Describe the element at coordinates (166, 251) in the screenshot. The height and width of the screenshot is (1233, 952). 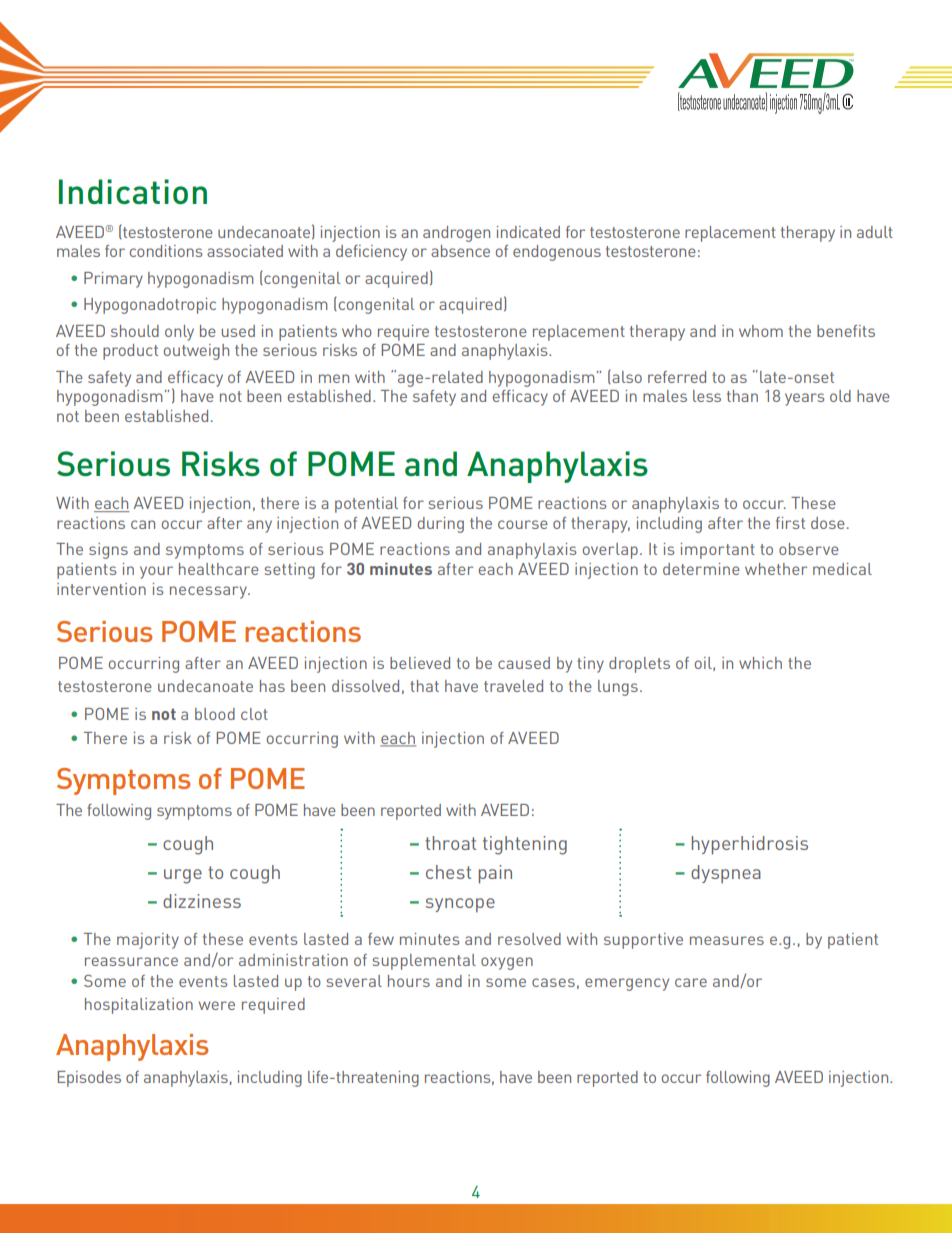
I see `conditions` at that location.
